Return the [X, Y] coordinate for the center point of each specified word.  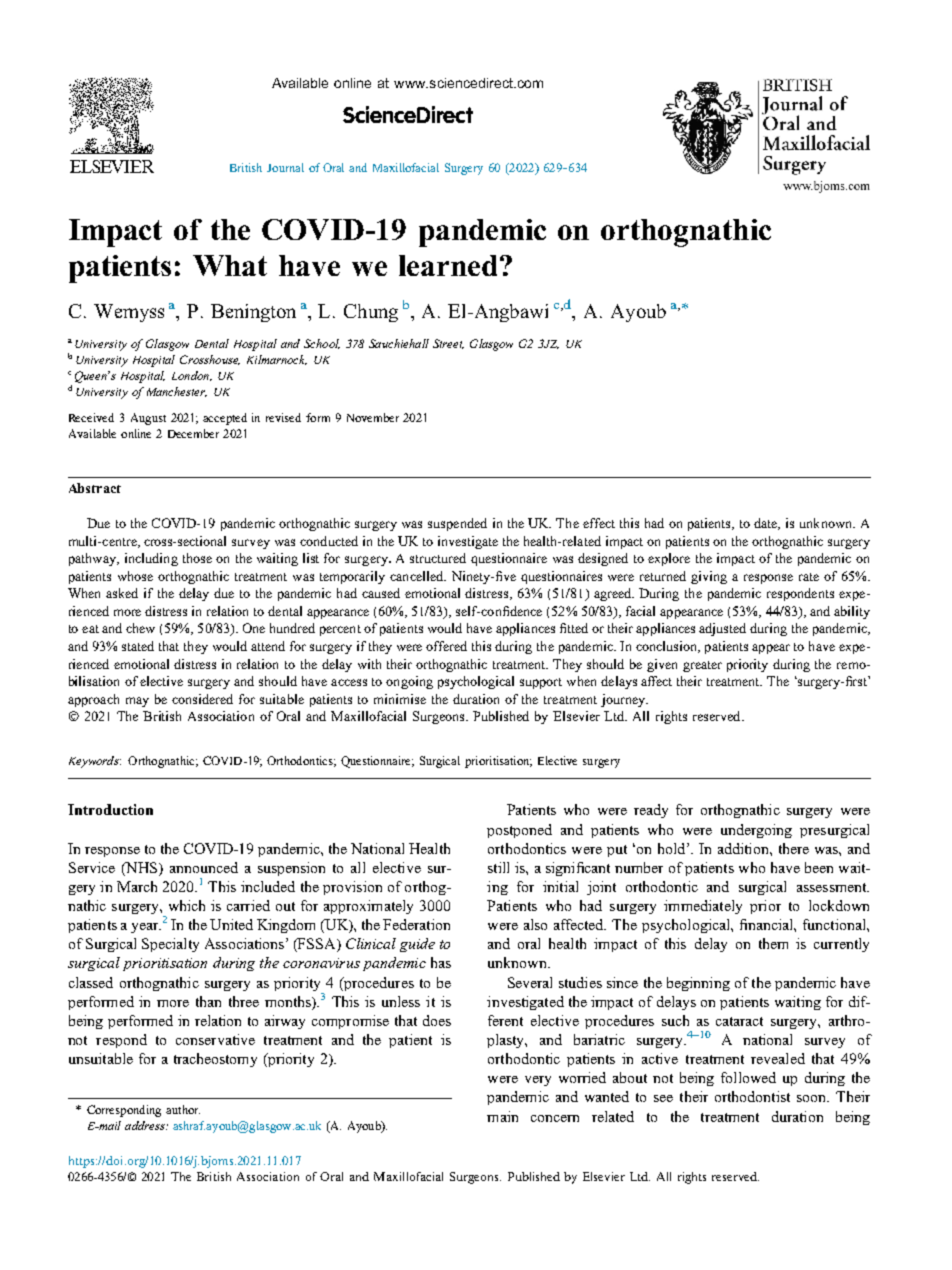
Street [448, 344]
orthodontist [752, 1096]
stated [138, 646]
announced [204, 867]
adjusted [722, 629]
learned [448, 265]
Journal [285, 167]
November [373, 417]
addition [744, 848]
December [193, 433]
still [498, 867]
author [183, 1109]
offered [446, 646]
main [502, 1116]
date [767, 524]
